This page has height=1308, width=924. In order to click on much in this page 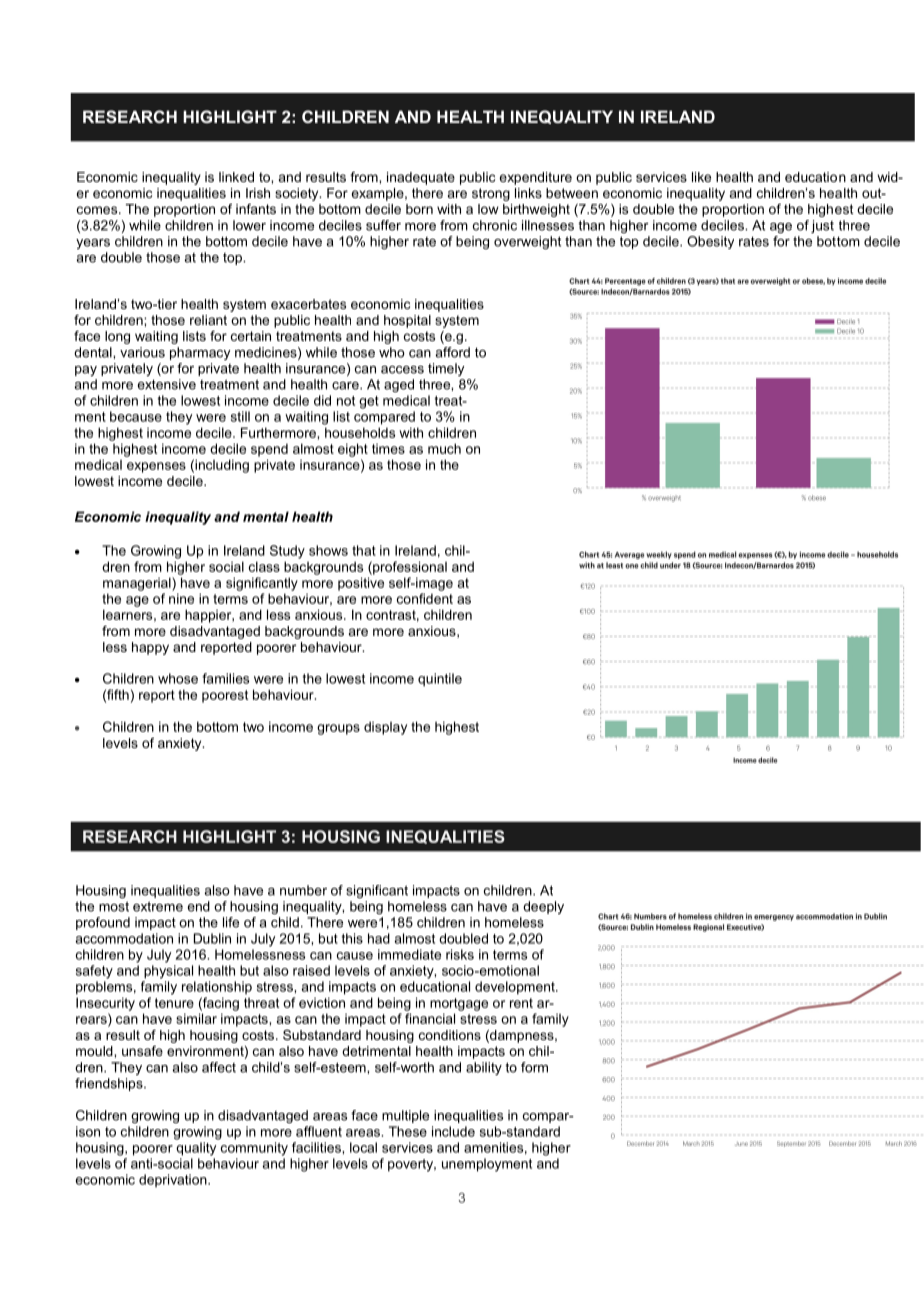, I will do `click(444, 448)`.
